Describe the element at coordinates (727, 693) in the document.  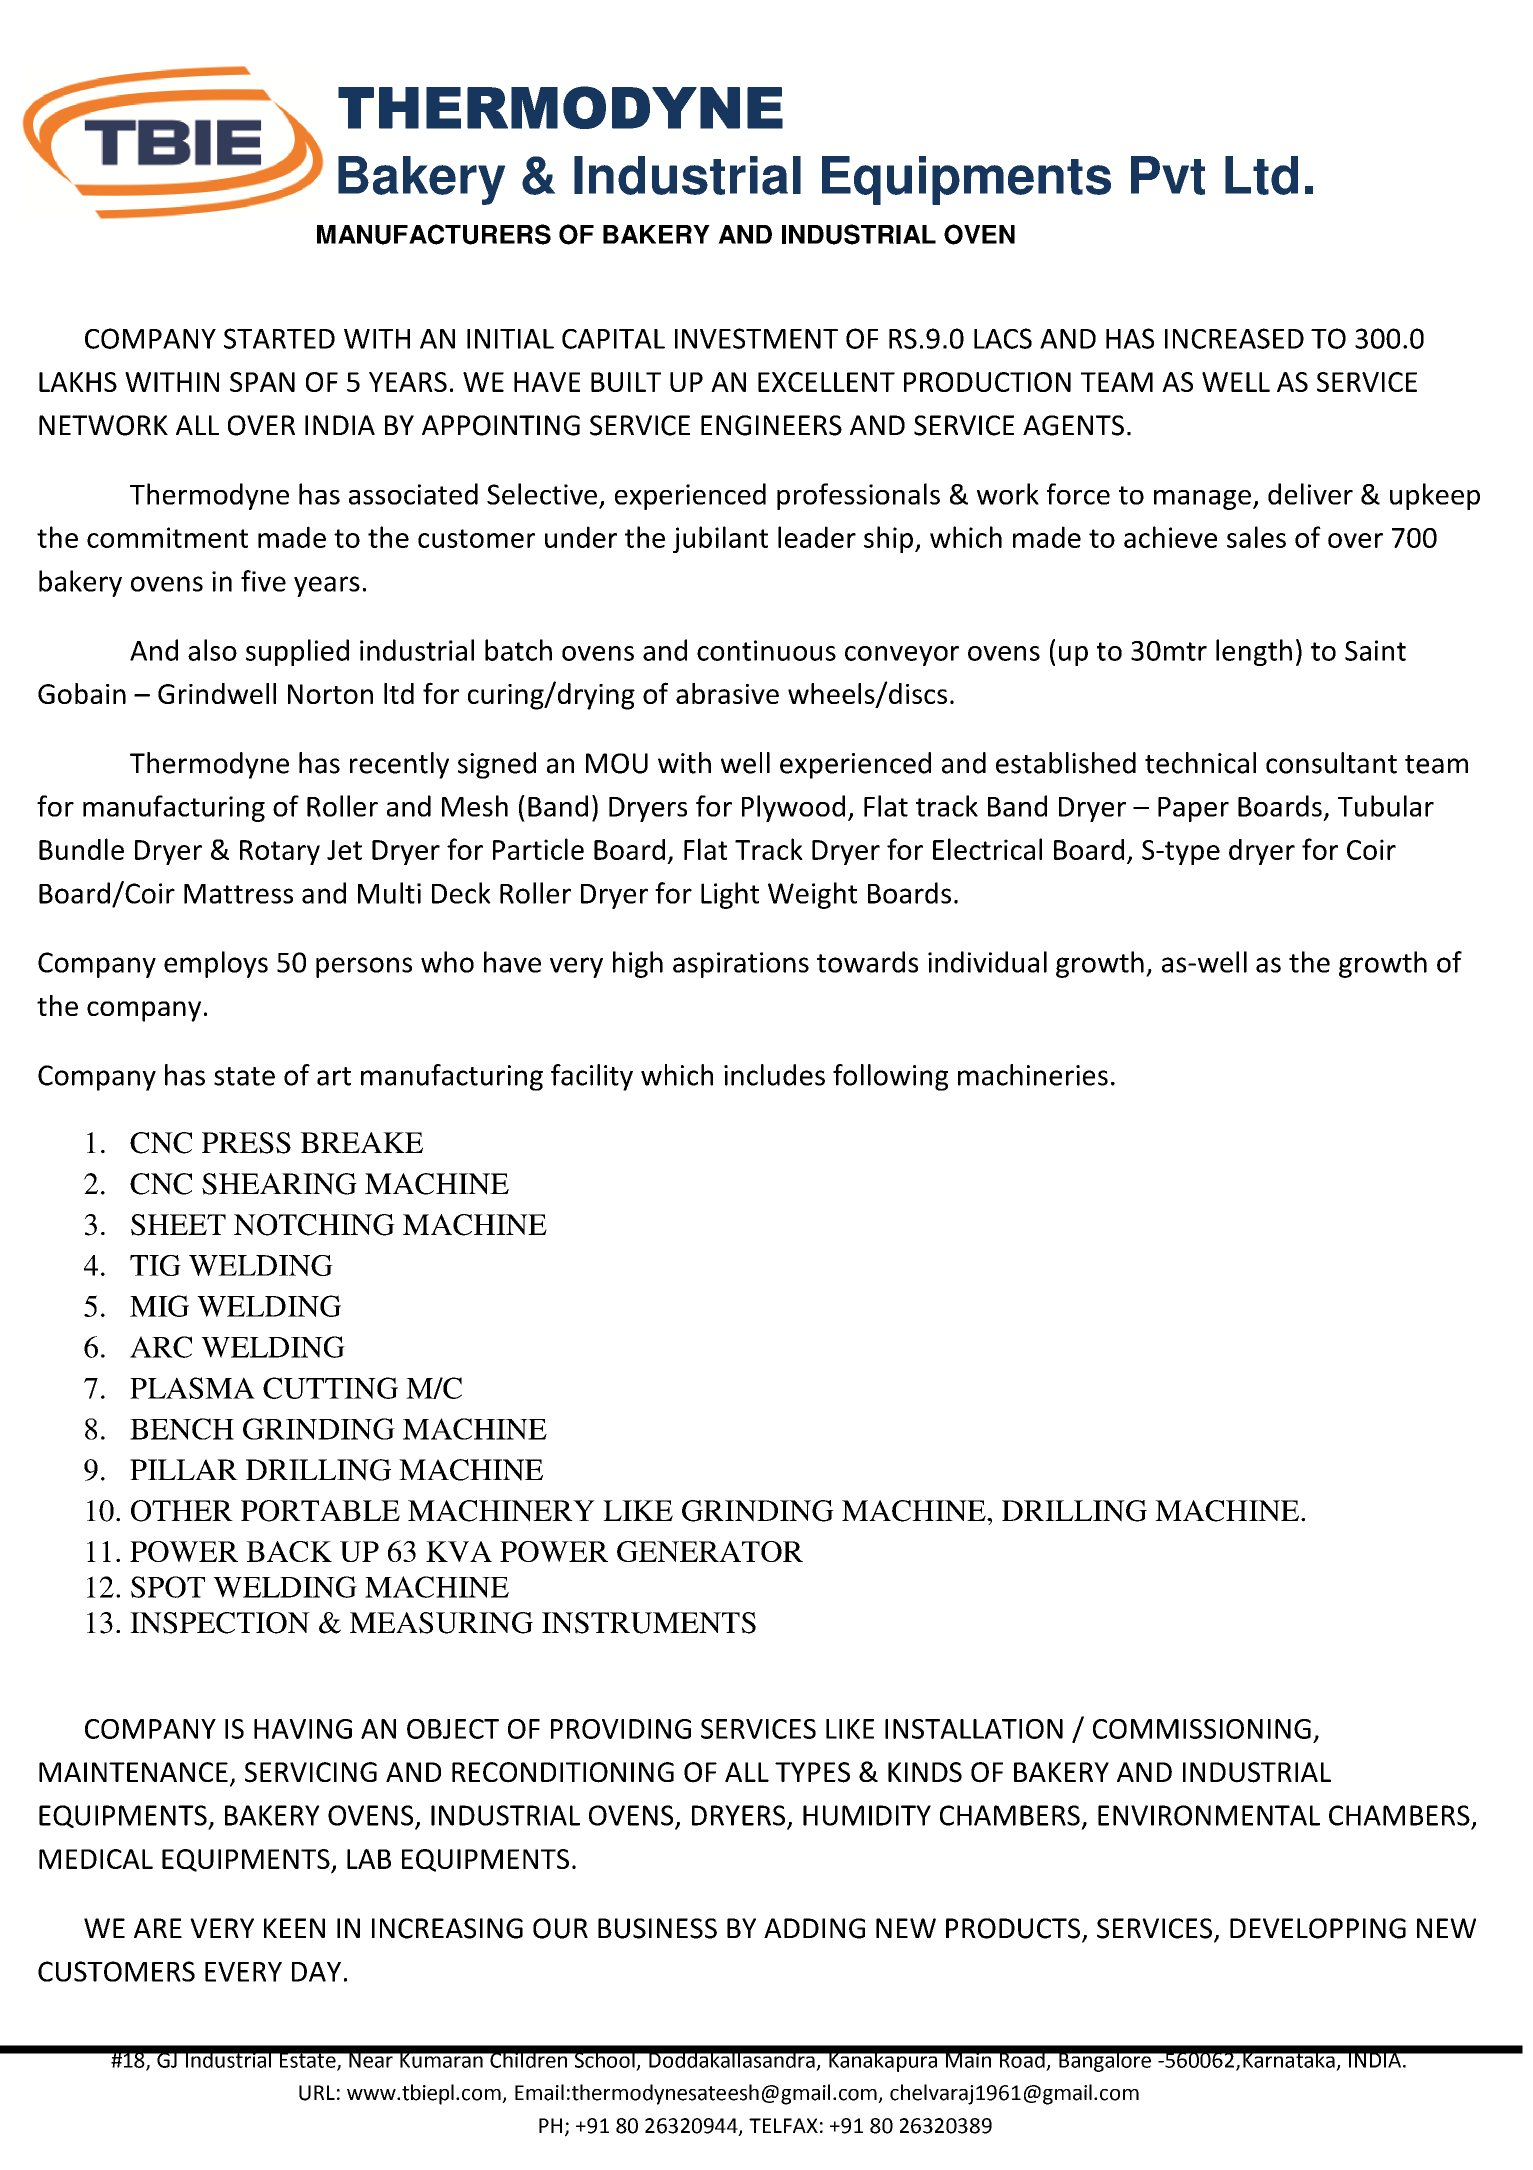
I see `abrasive` at that location.
